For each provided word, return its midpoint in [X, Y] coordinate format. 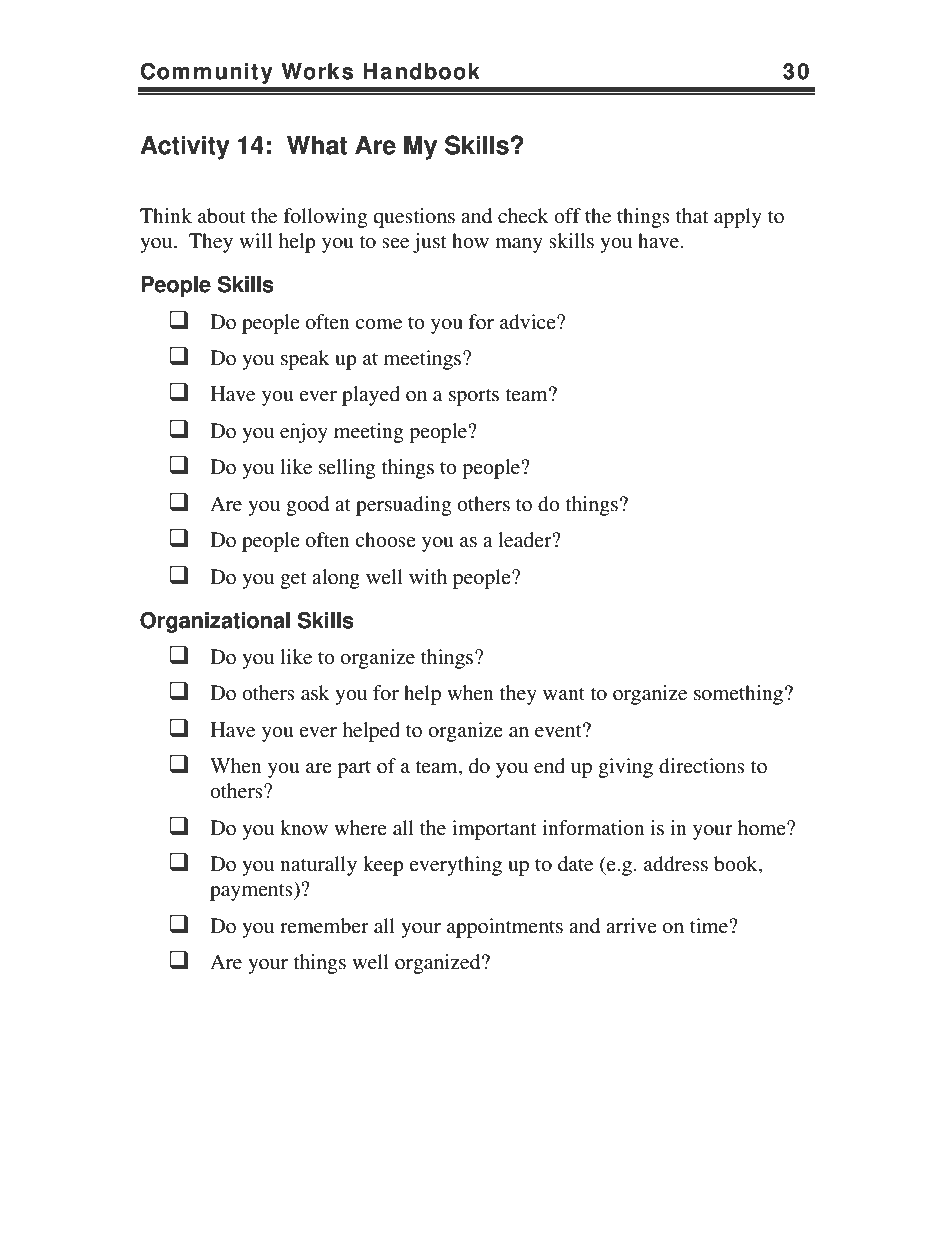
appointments [505, 928]
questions [414, 218]
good [307, 506]
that [692, 215]
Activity [185, 147]
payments [252, 891]
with [428, 576]
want [564, 694]
